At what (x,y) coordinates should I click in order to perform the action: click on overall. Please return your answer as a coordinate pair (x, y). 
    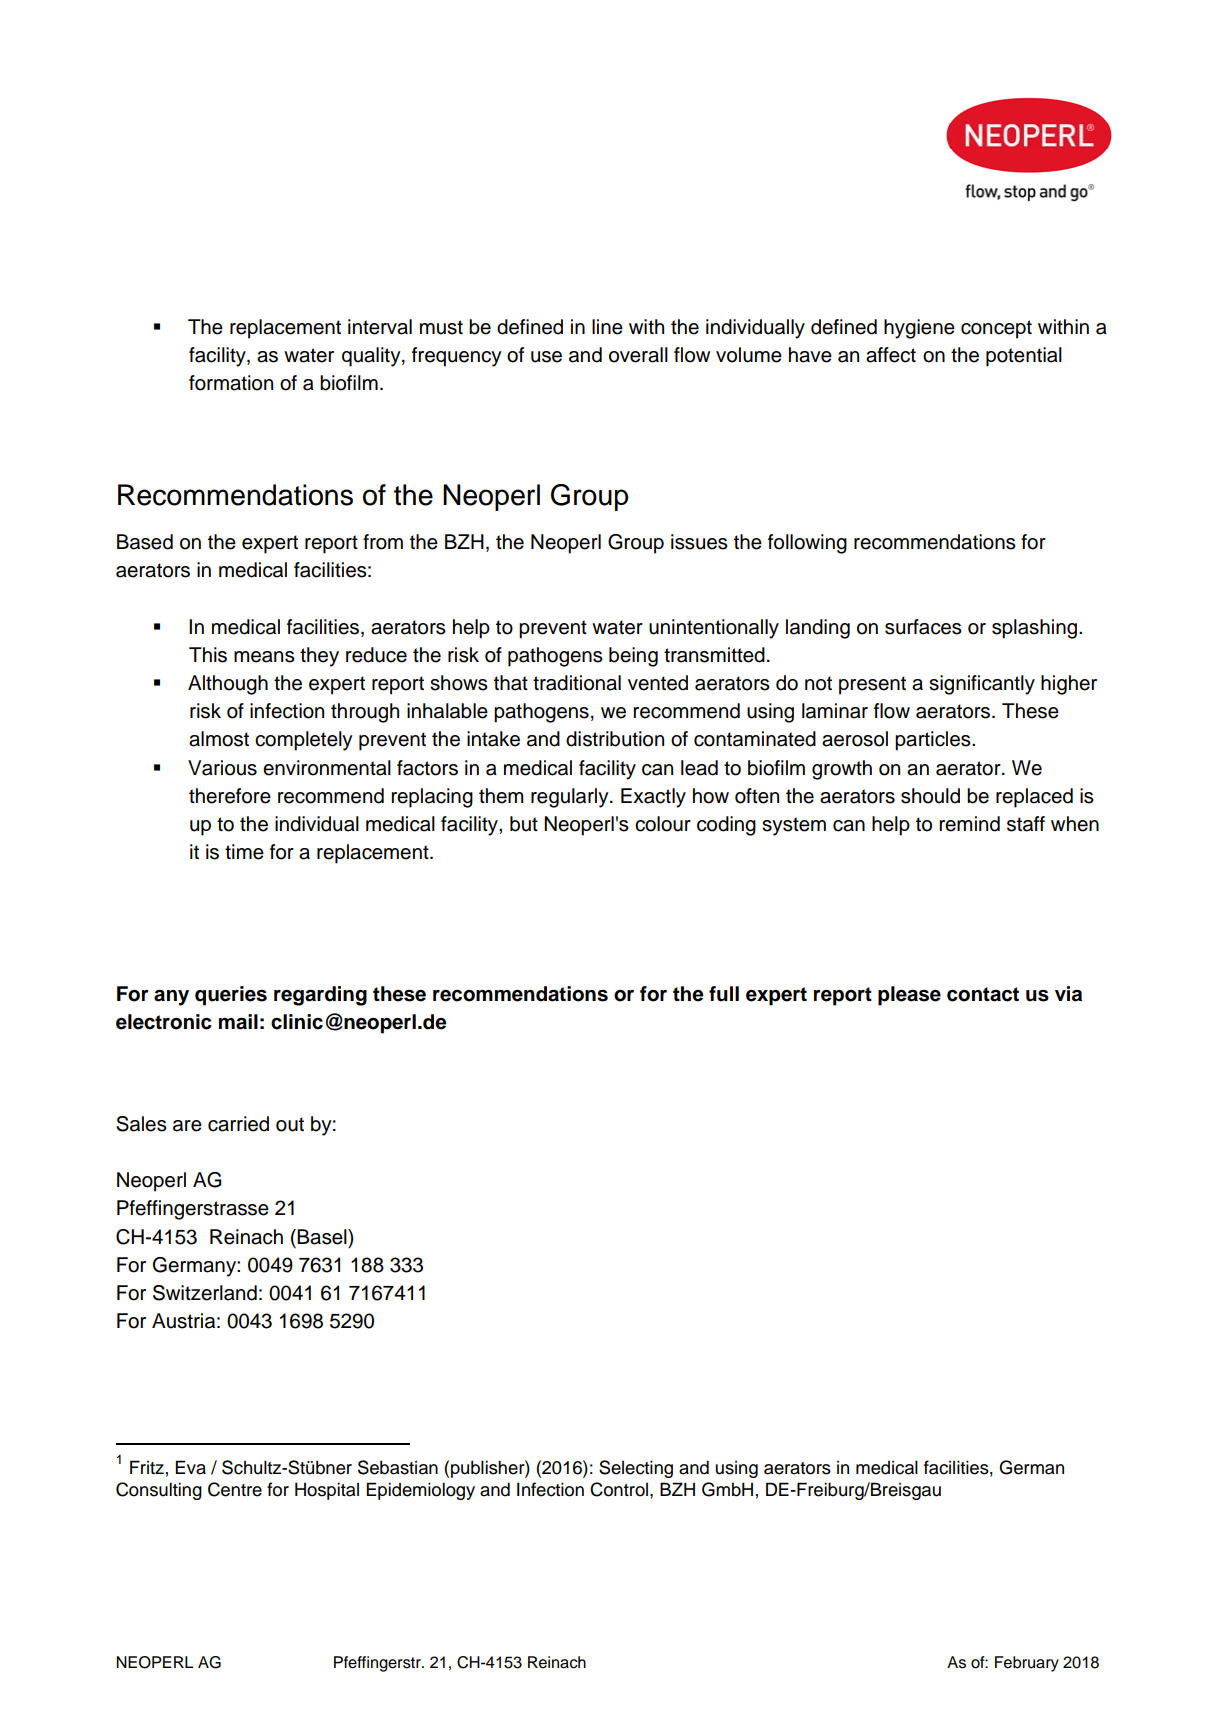
    Looking at the image, I should click on (638, 355).
